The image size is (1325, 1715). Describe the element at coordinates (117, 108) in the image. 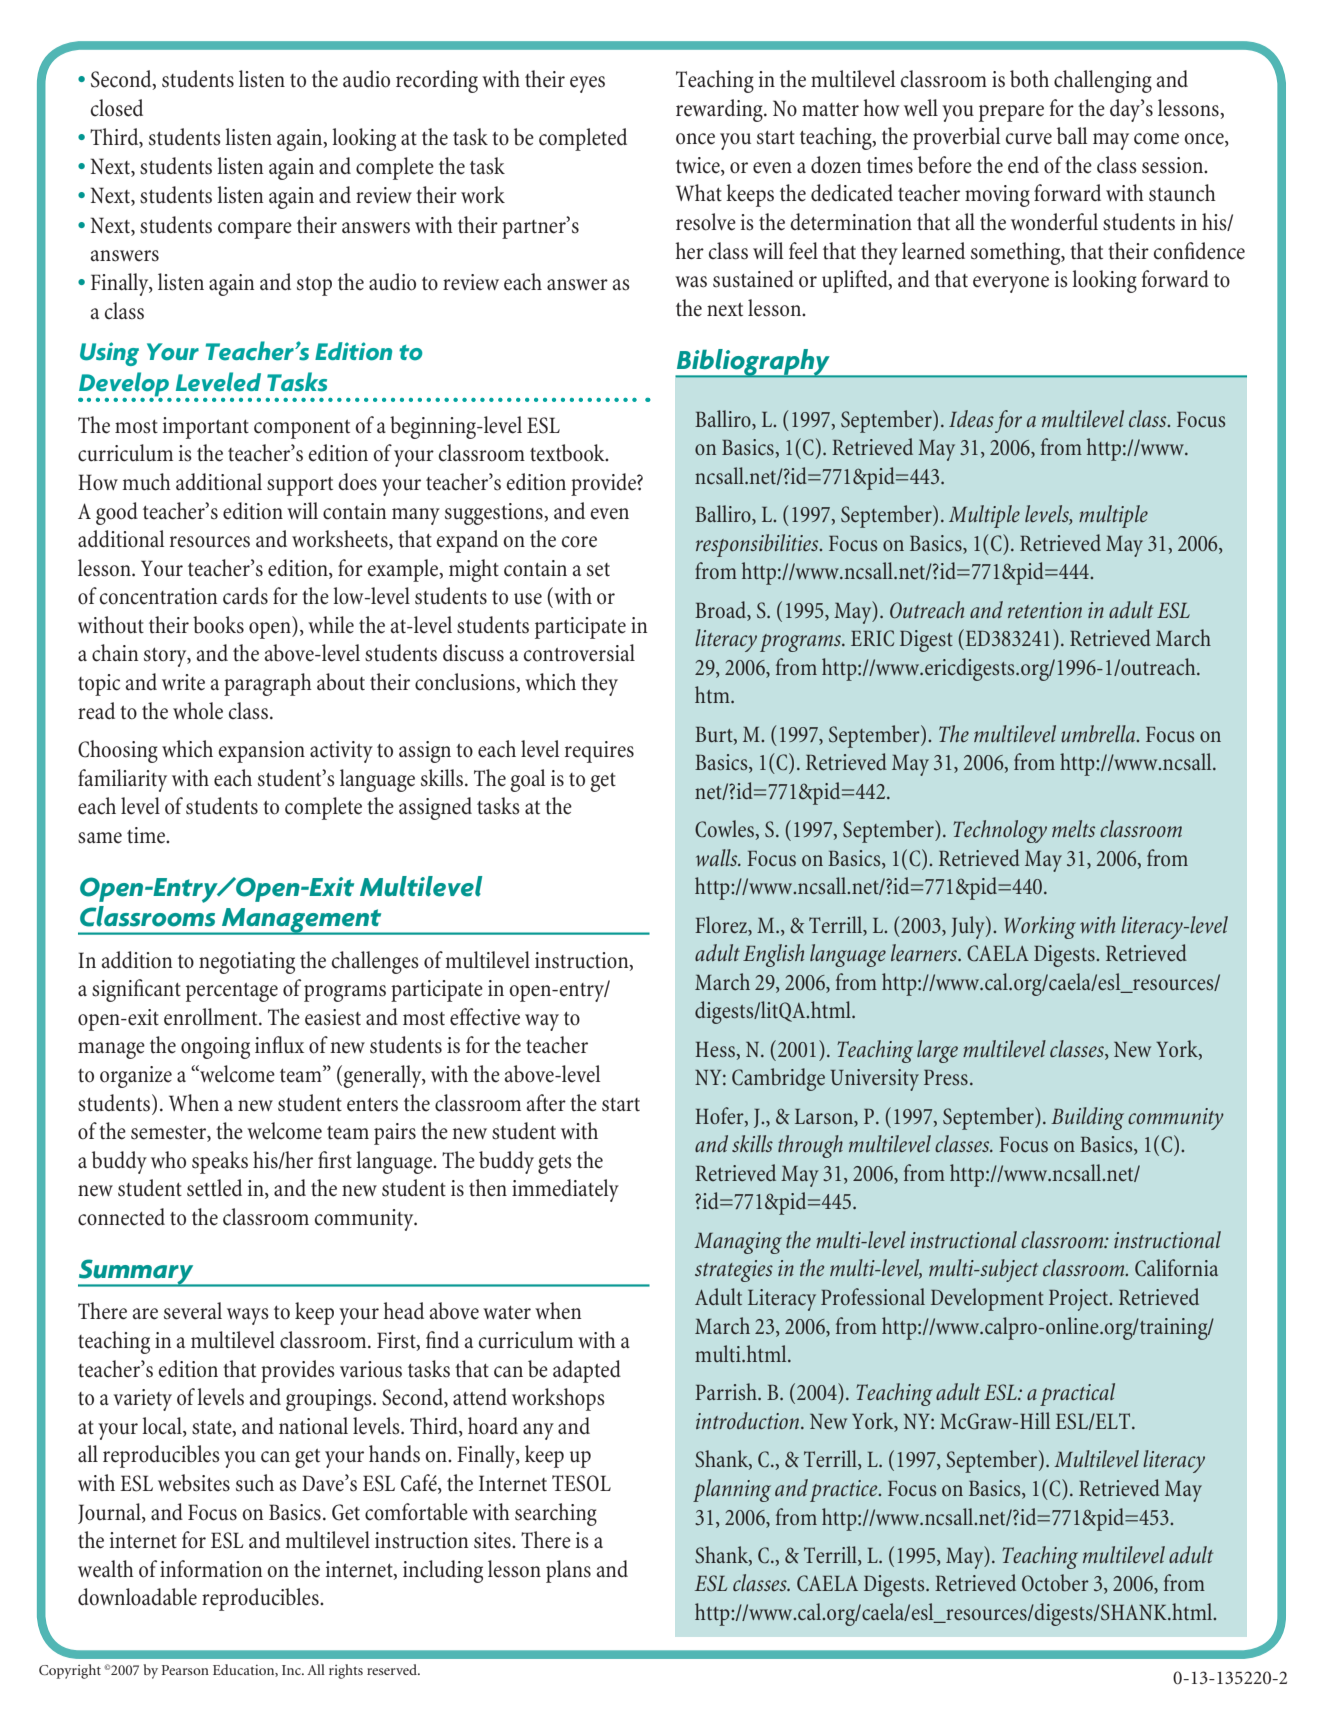

I see `closed` at that location.
